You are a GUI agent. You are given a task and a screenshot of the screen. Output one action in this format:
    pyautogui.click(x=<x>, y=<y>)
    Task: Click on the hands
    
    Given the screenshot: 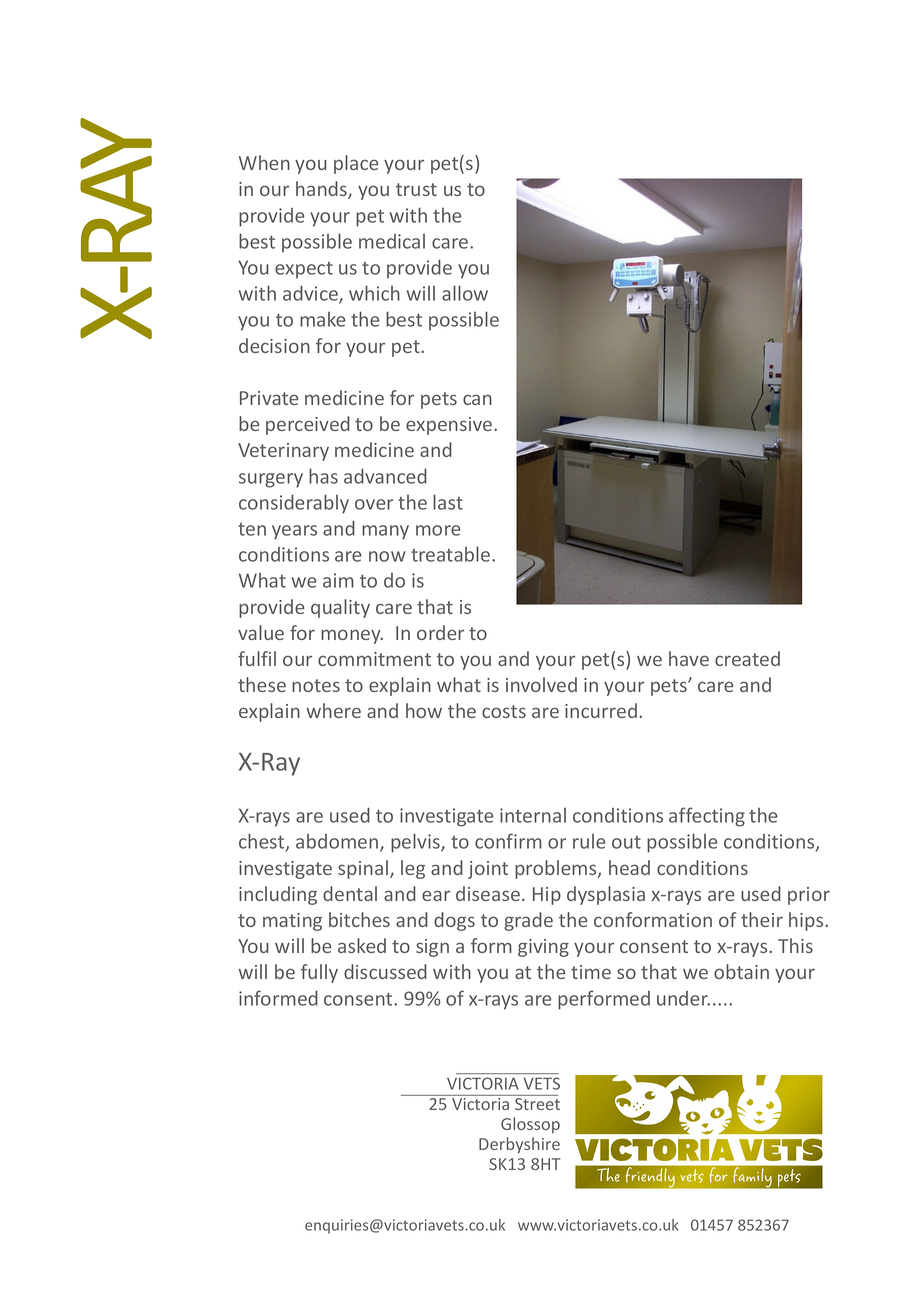 What is the action you would take?
    pyautogui.click(x=322, y=190)
